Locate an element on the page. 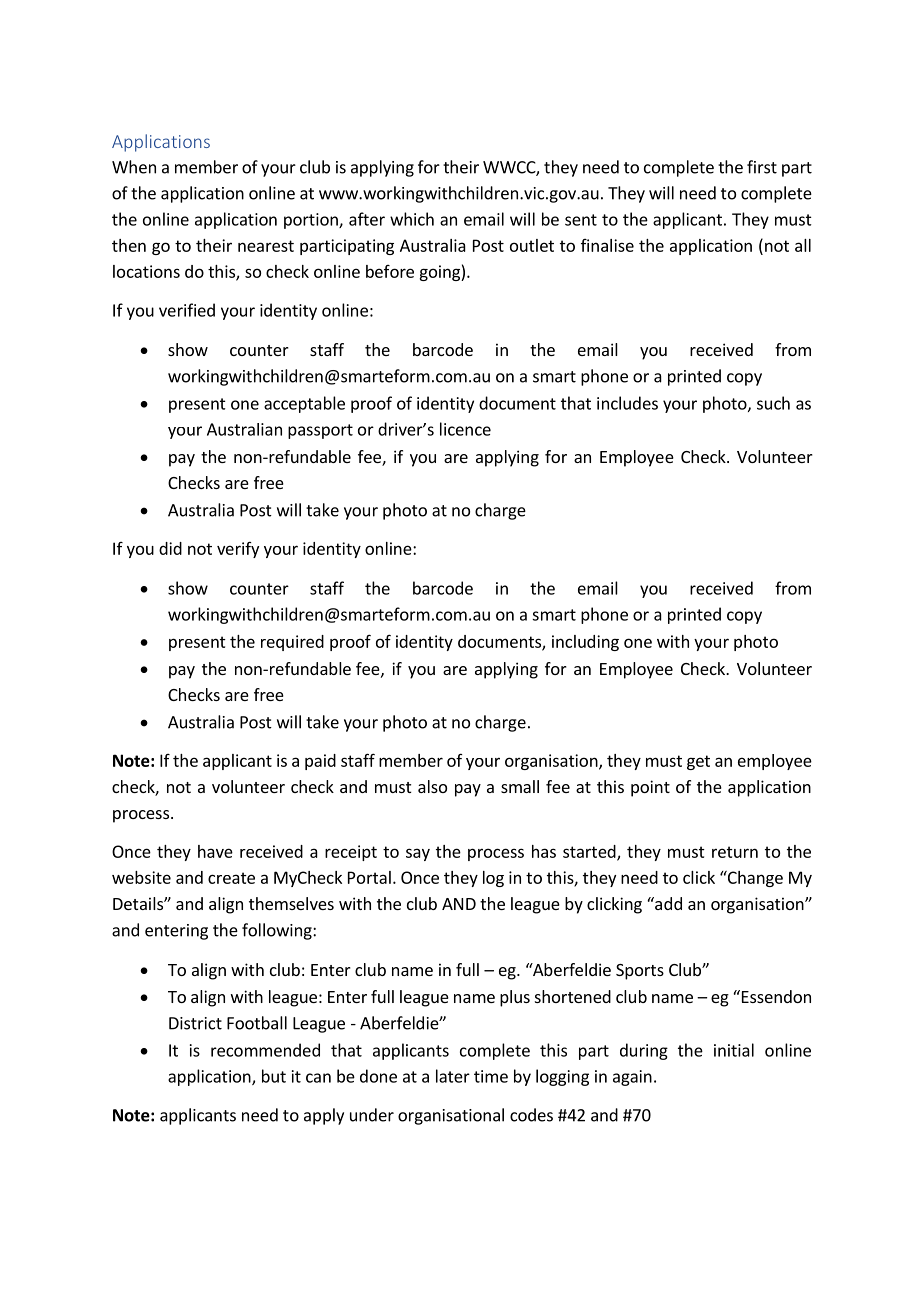  including is located at coordinates (585, 643).
